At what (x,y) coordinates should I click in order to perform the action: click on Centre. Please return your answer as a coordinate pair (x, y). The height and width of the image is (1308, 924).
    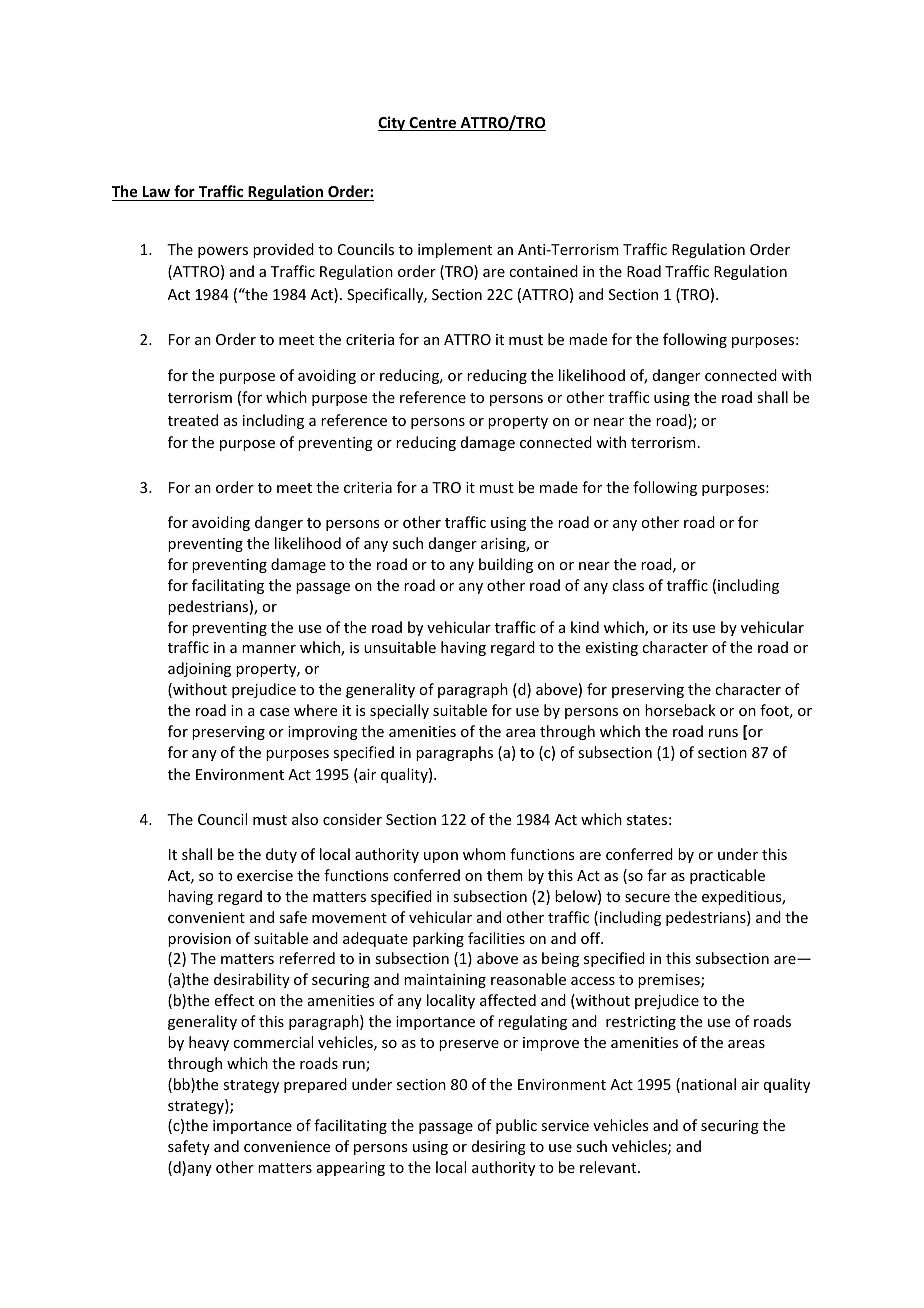
    Looking at the image, I should click on (432, 124).
